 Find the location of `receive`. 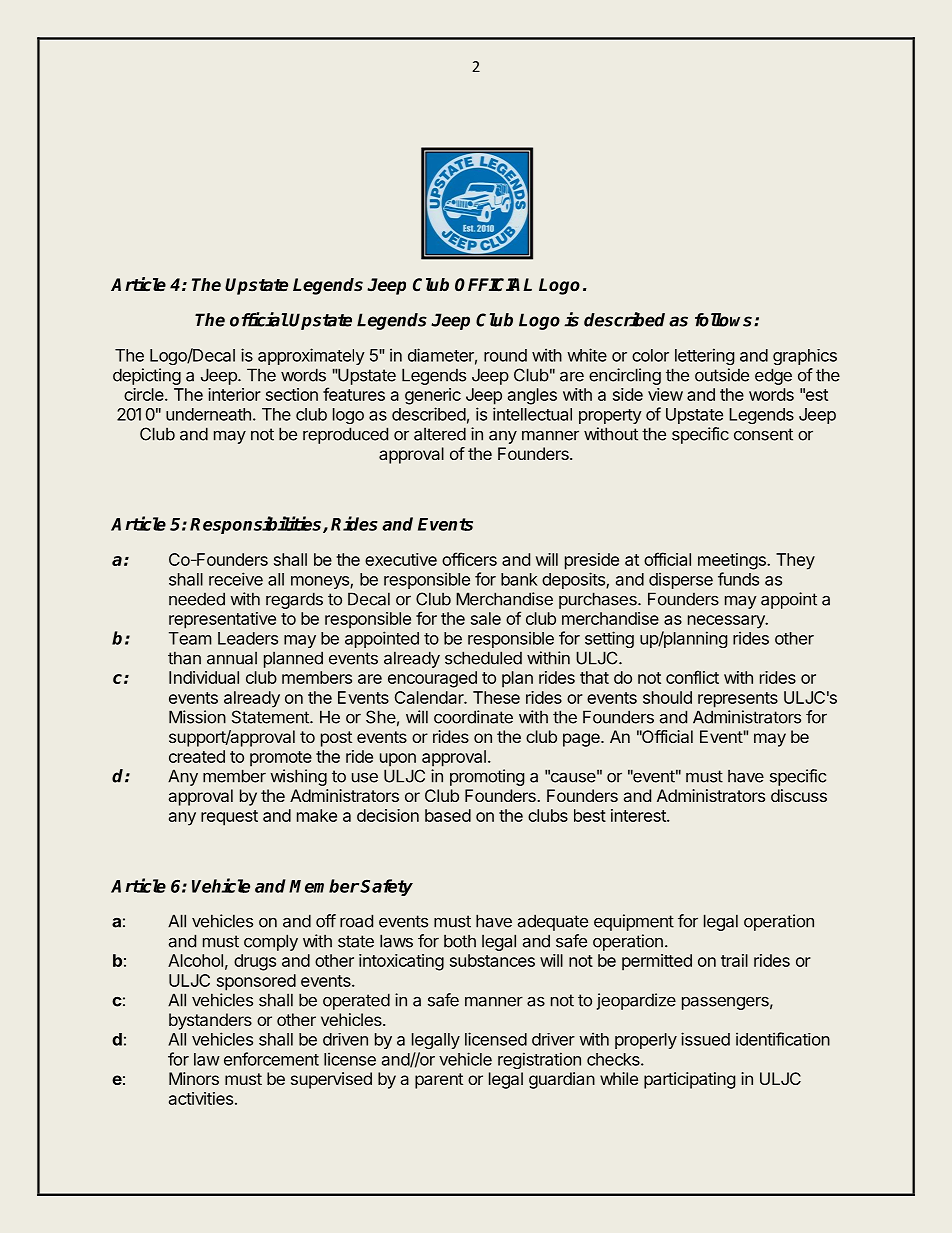

receive is located at coordinates (236, 579).
